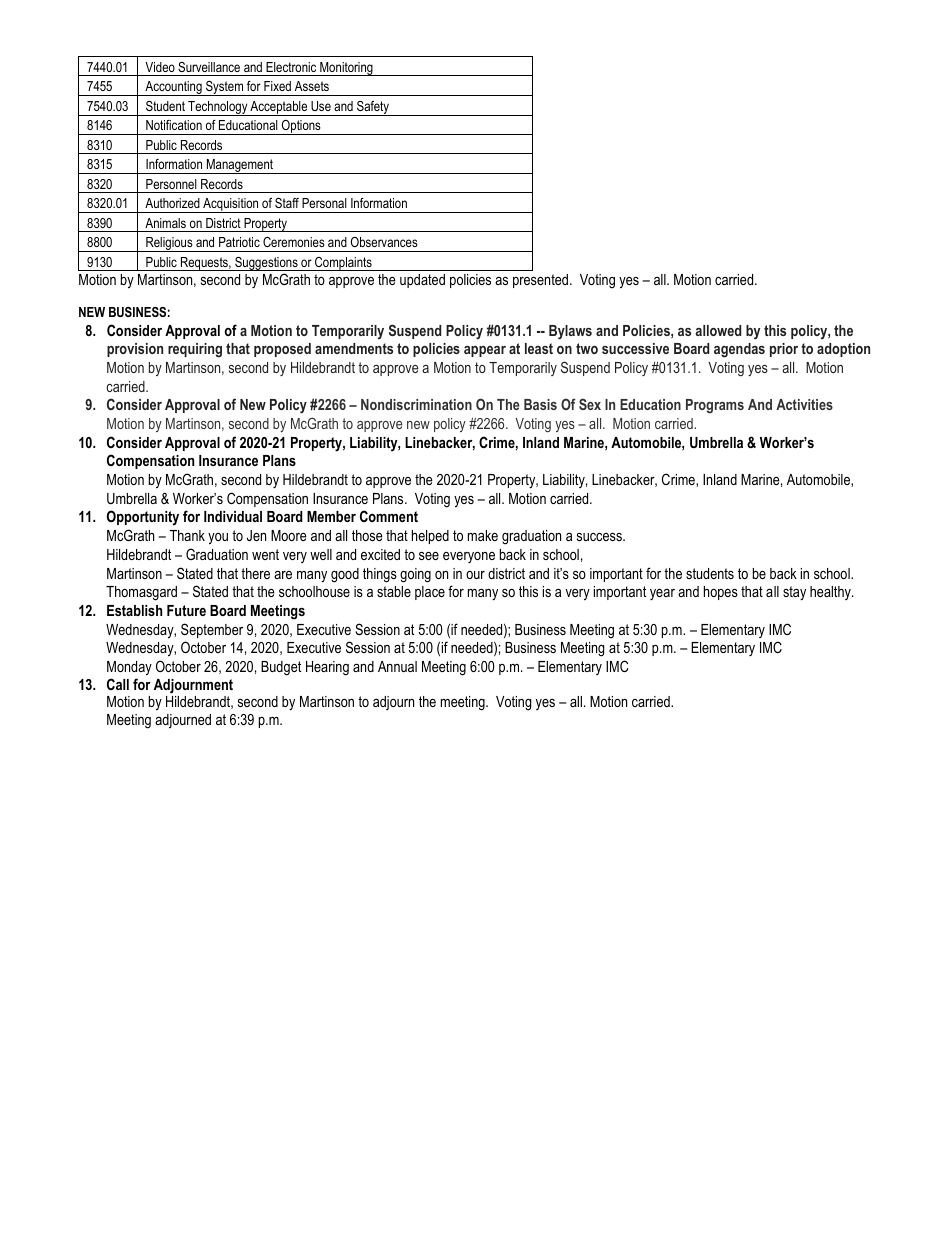 Image resolution: width=952 pixels, height=1233 pixels. What do you see at coordinates (225, 88) in the screenshot?
I see `System` at bounding box center [225, 88].
